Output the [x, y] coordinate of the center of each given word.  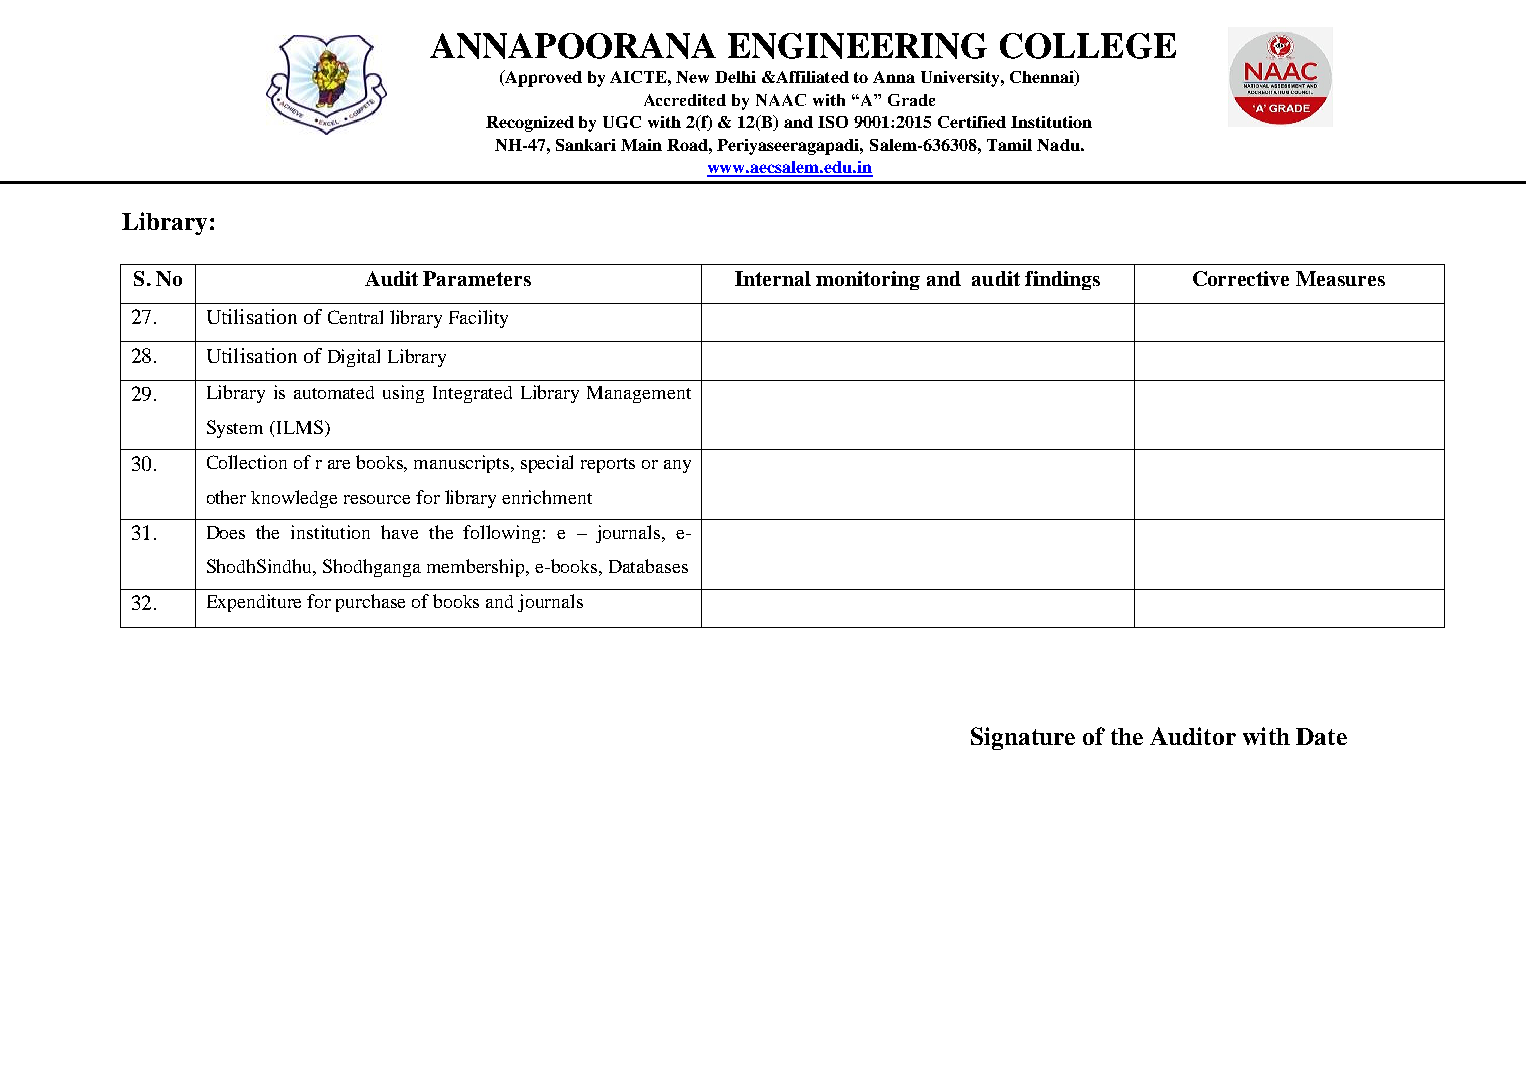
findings [1062, 280]
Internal [773, 278]
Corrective [1241, 278]
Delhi [735, 77]
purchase [370, 603]
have [399, 532]
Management [639, 394]
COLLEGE [1088, 46]
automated [334, 392]
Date [1321, 736]
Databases [648, 566]
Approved [542, 78]
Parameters [477, 278]
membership [477, 568]
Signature [1023, 738]
